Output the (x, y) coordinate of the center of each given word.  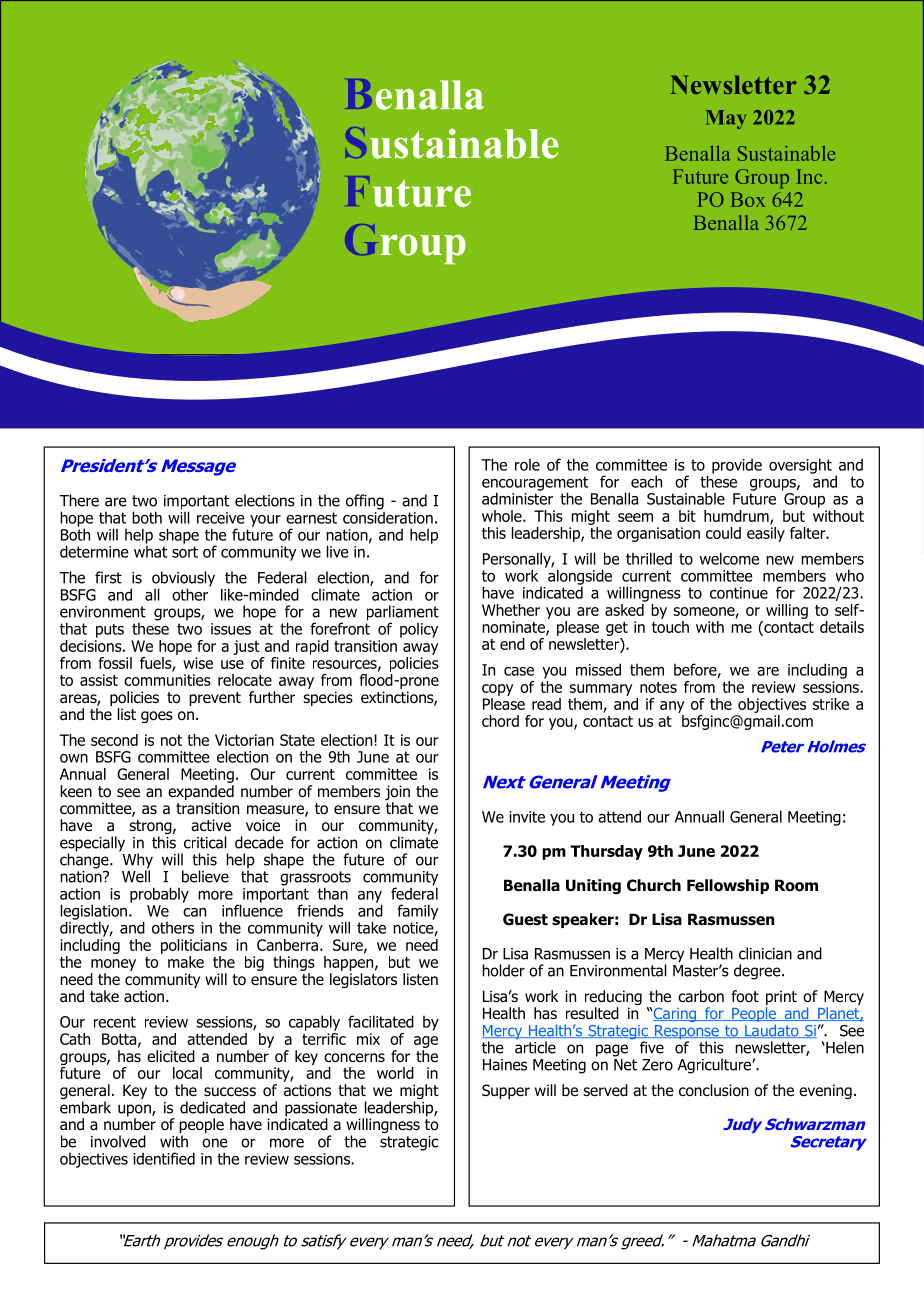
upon (135, 1111)
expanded (201, 792)
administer (517, 497)
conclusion (714, 1090)
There (79, 500)
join (397, 794)
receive (221, 518)
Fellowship (728, 886)
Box (748, 199)
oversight (800, 466)
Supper (506, 1091)
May (726, 119)
